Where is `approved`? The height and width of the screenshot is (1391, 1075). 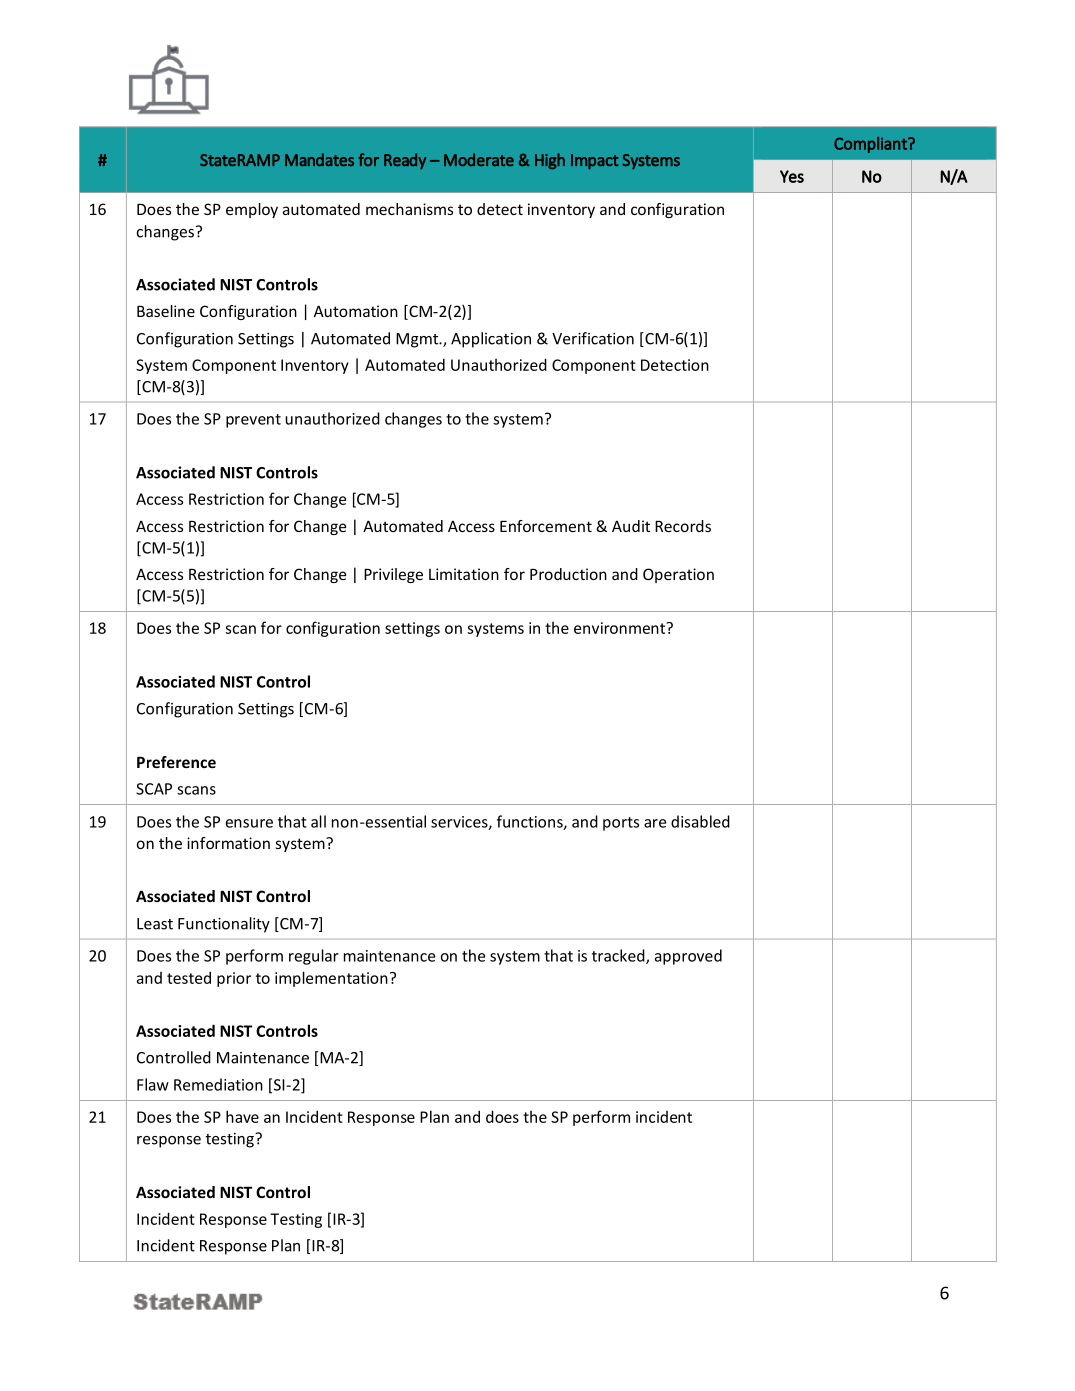
approved is located at coordinates (688, 957).
